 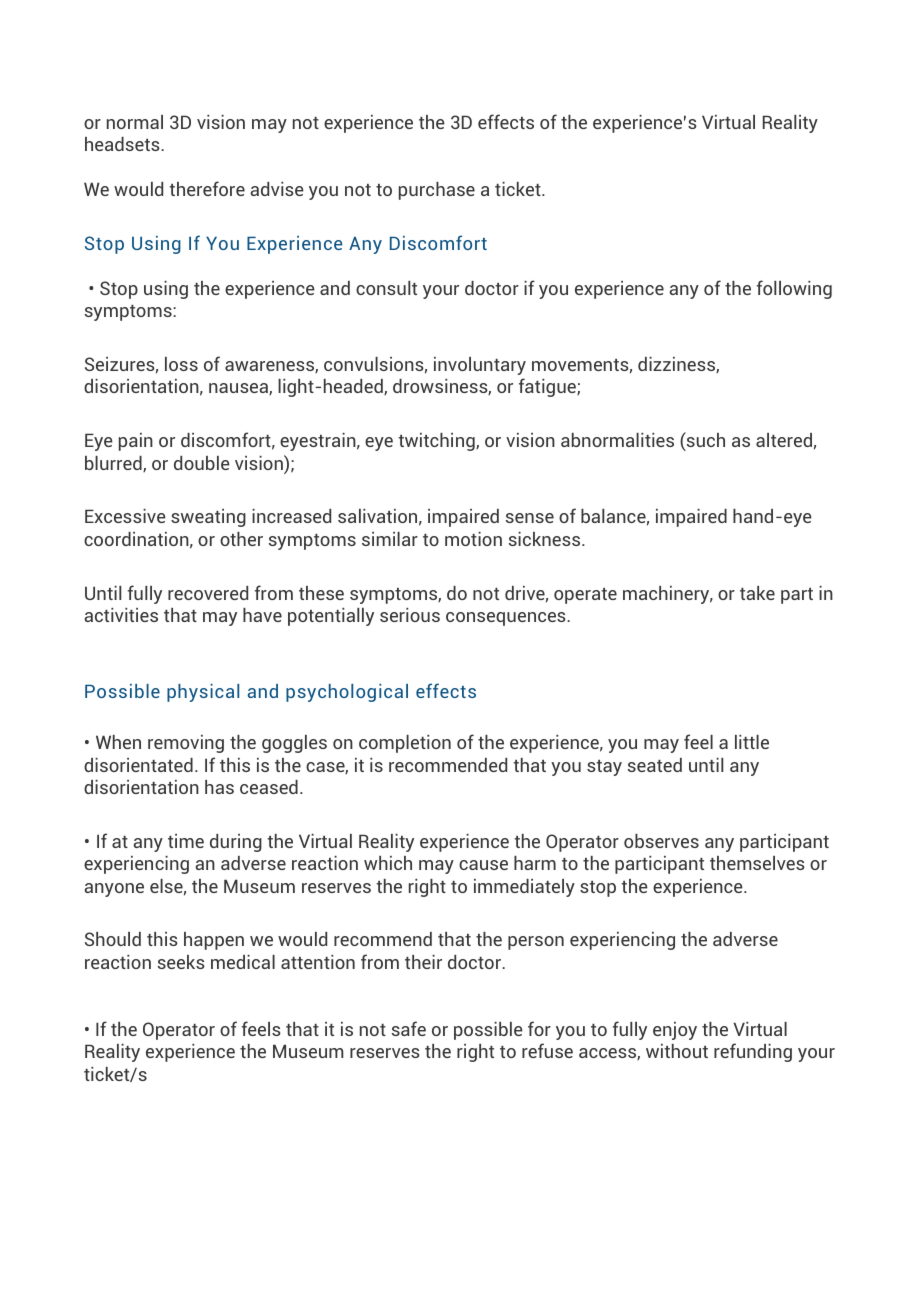 I want to click on observes, so click(x=661, y=841).
